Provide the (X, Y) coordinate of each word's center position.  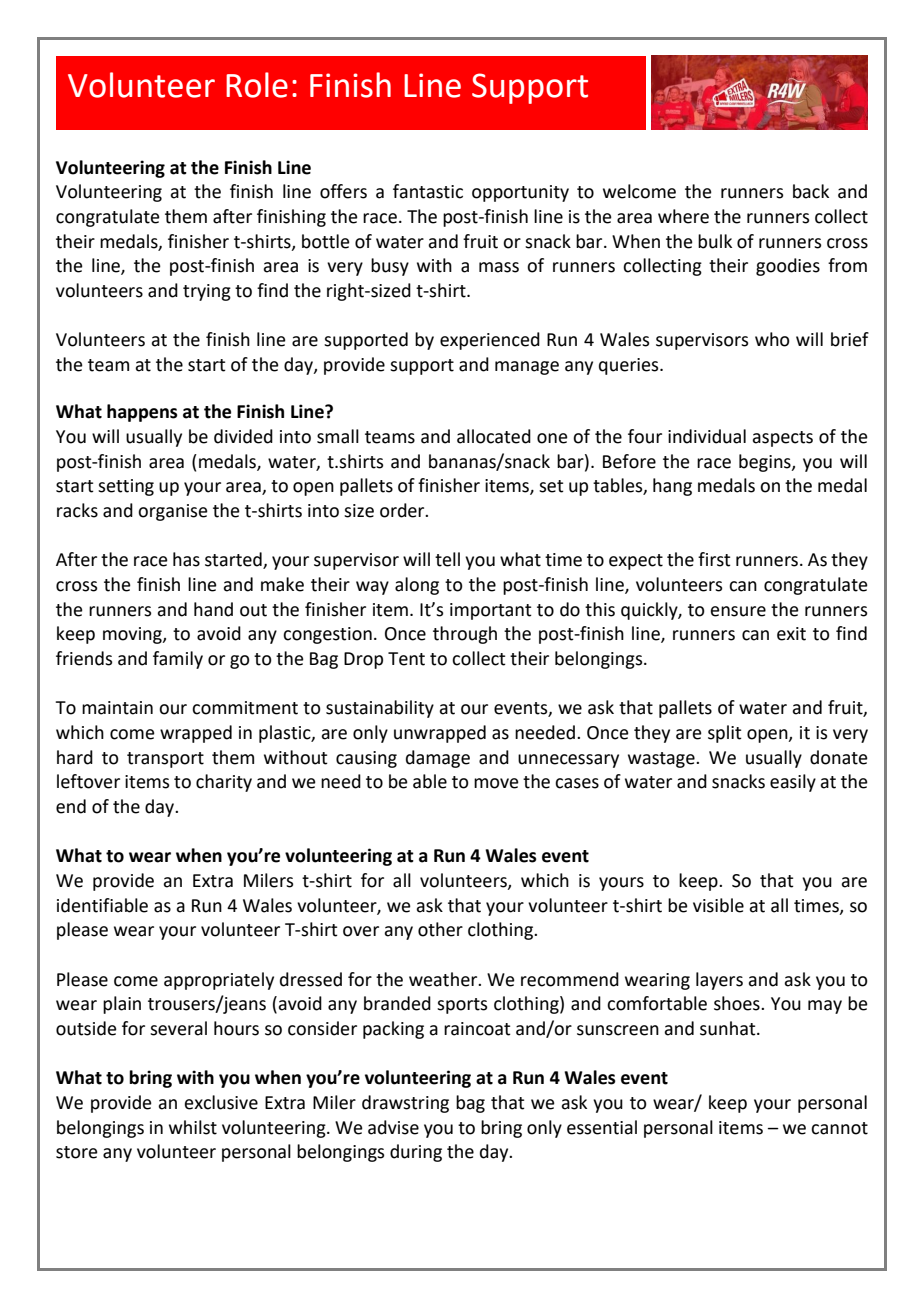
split (725, 734)
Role (257, 85)
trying (207, 292)
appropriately (219, 981)
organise (173, 512)
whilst (193, 1127)
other (440, 929)
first (714, 559)
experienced (490, 341)
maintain (117, 708)
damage (438, 759)
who (772, 339)
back (811, 191)
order (403, 510)
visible (718, 905)
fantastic (428, 191)
